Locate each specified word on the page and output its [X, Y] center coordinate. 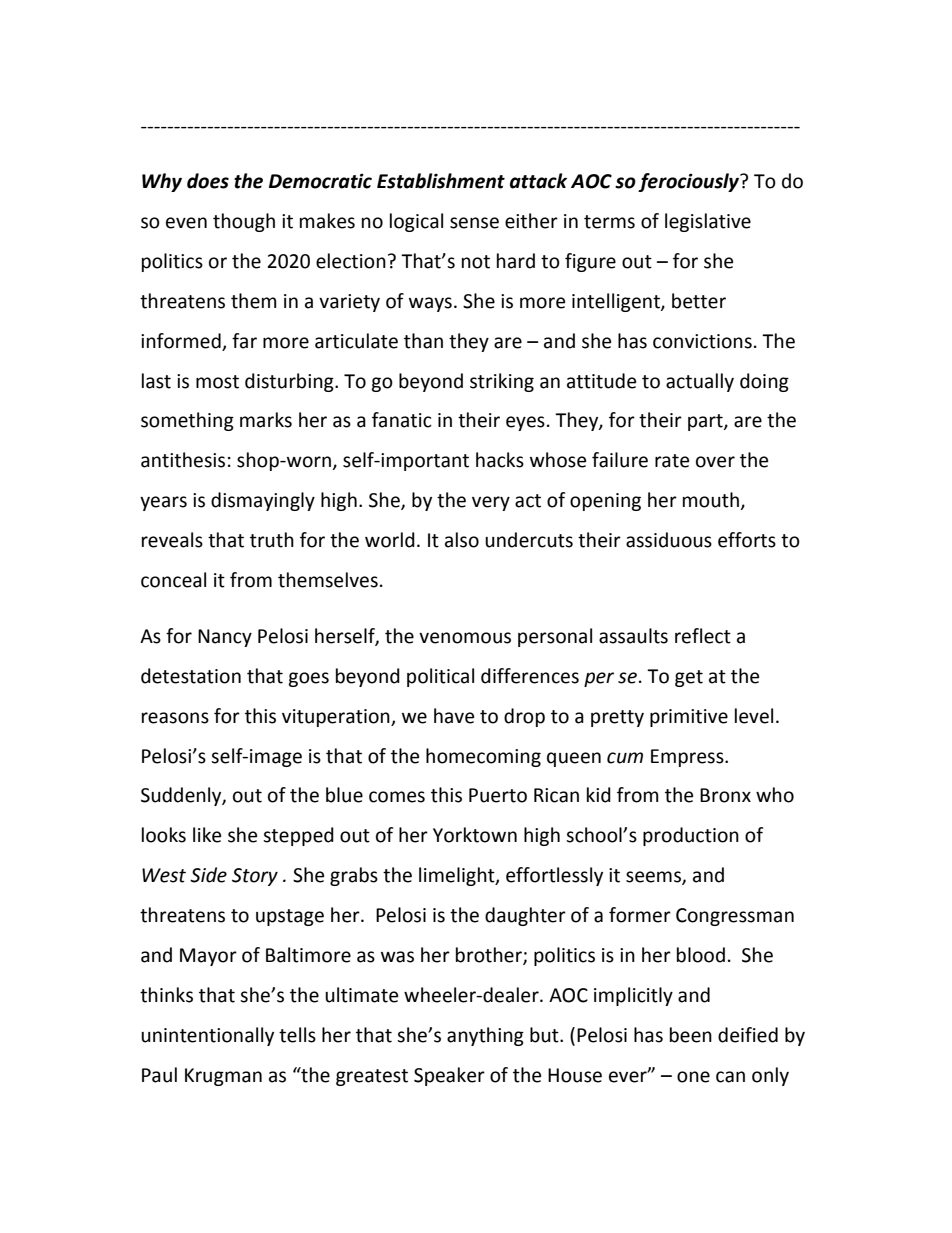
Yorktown [475, 835]
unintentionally [207, 1036]
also [462, 540]
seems [654, 878]
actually [700, 382]
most [217, 382]
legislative [708, 222]
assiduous [669, 540]
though [244, 222]
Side [208, 875]
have [454, 716]
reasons [175, 718]
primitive [689, 718]
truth [272, 540]
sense [474, 223]
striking [502, 382]
